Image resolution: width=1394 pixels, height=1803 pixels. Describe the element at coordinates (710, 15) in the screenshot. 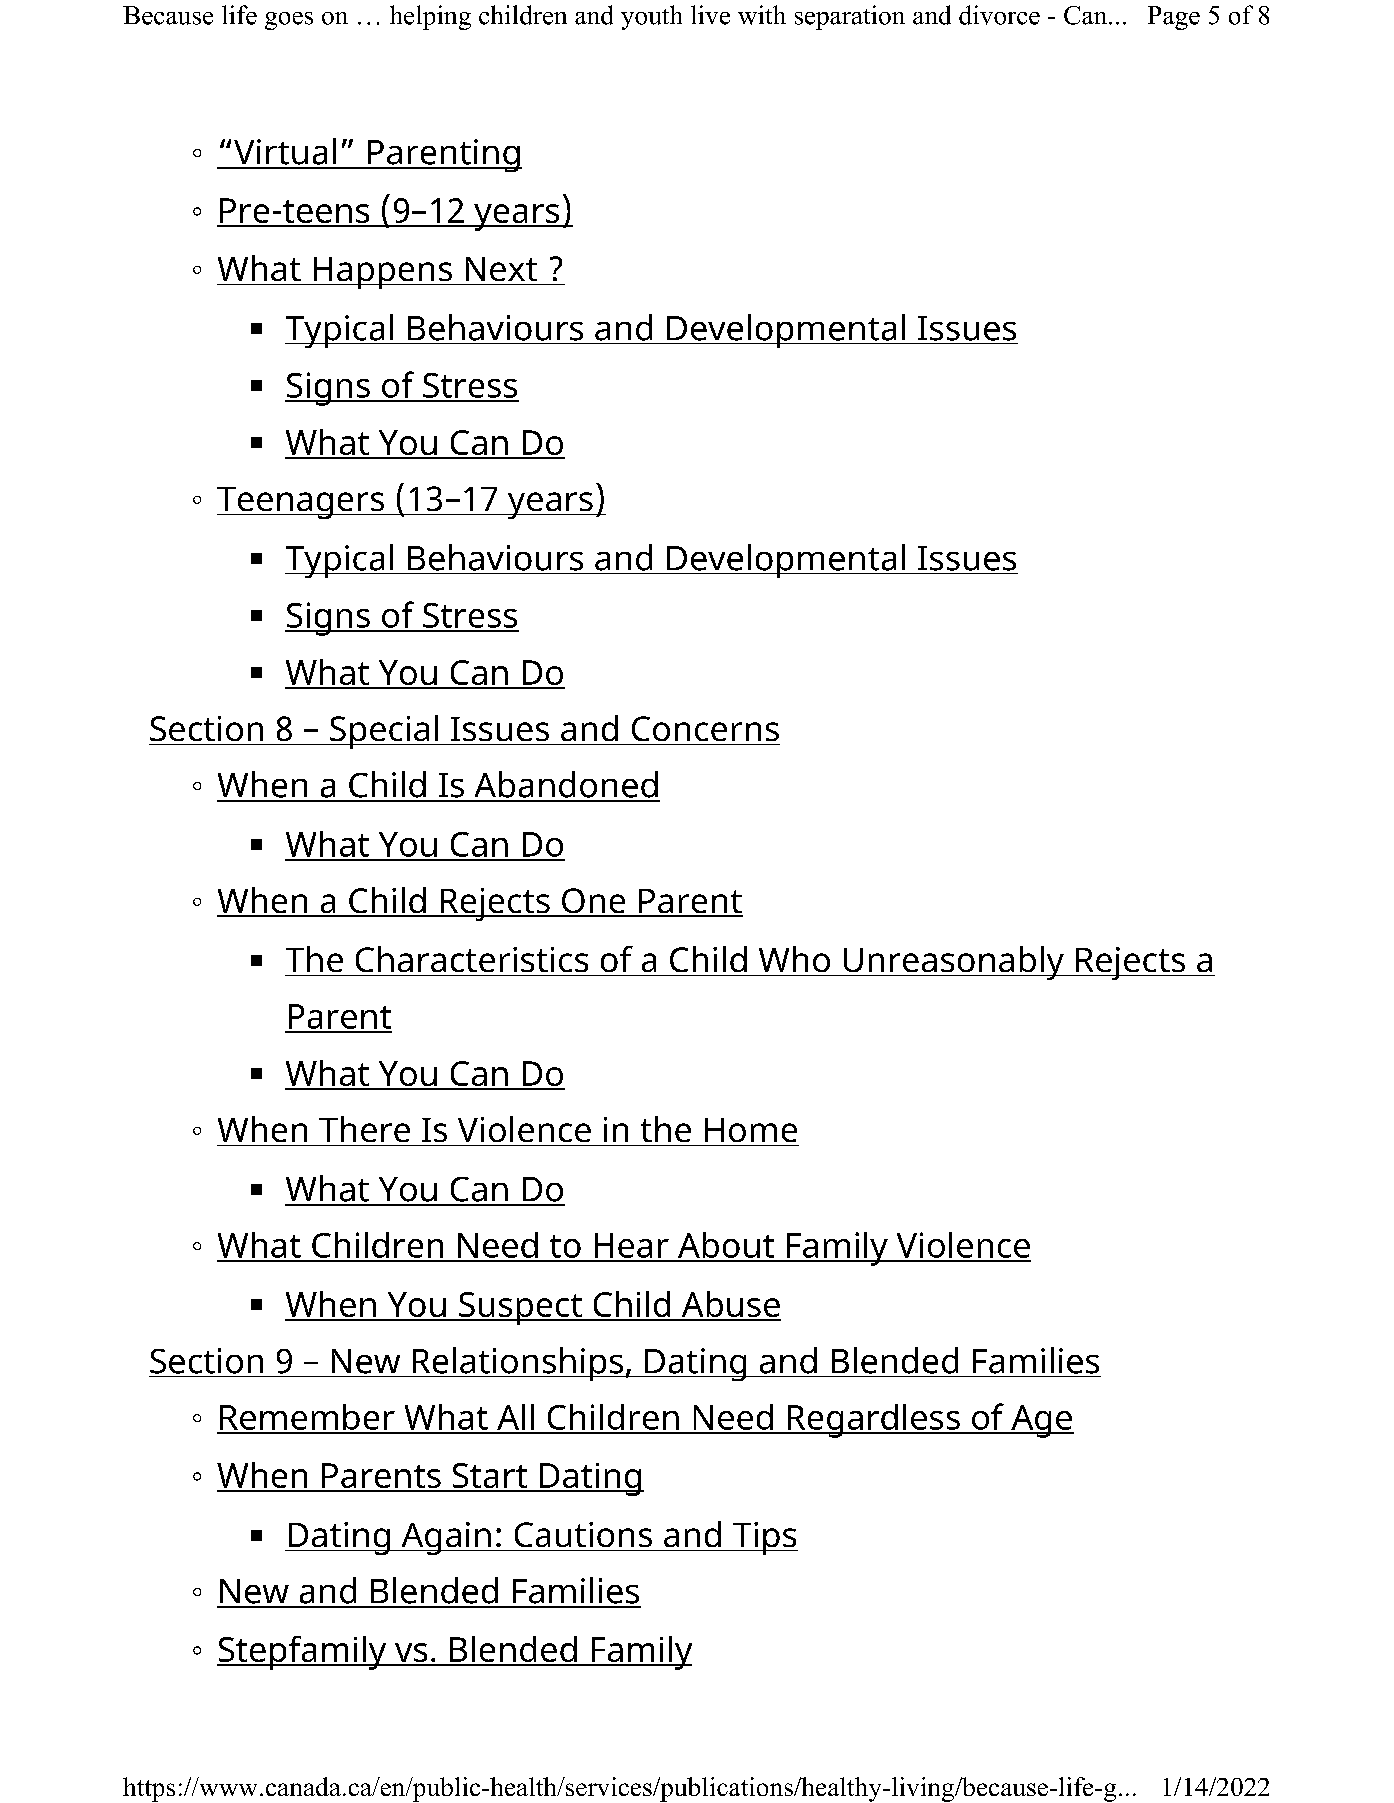

I see `live` at that location.
